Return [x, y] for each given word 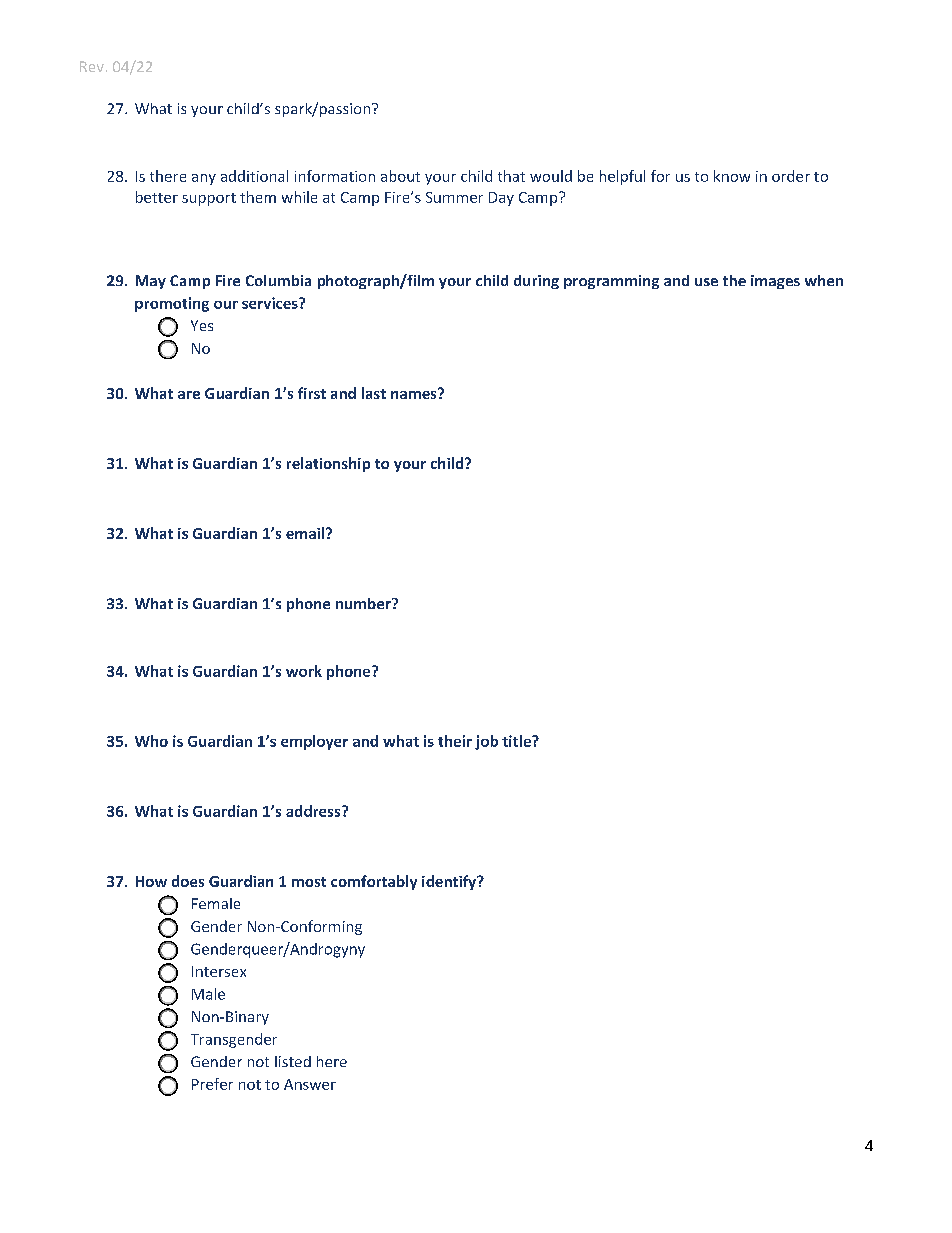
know [732, 176]
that [511, 176]
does [188, 881]
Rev [92, 66]
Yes [202, 325]
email [306, 533]
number [364, 603]
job [486, 742]
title [517, 741]
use [706, 282]
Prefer [212, 1084]
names [415, 393]
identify [450, 882]
